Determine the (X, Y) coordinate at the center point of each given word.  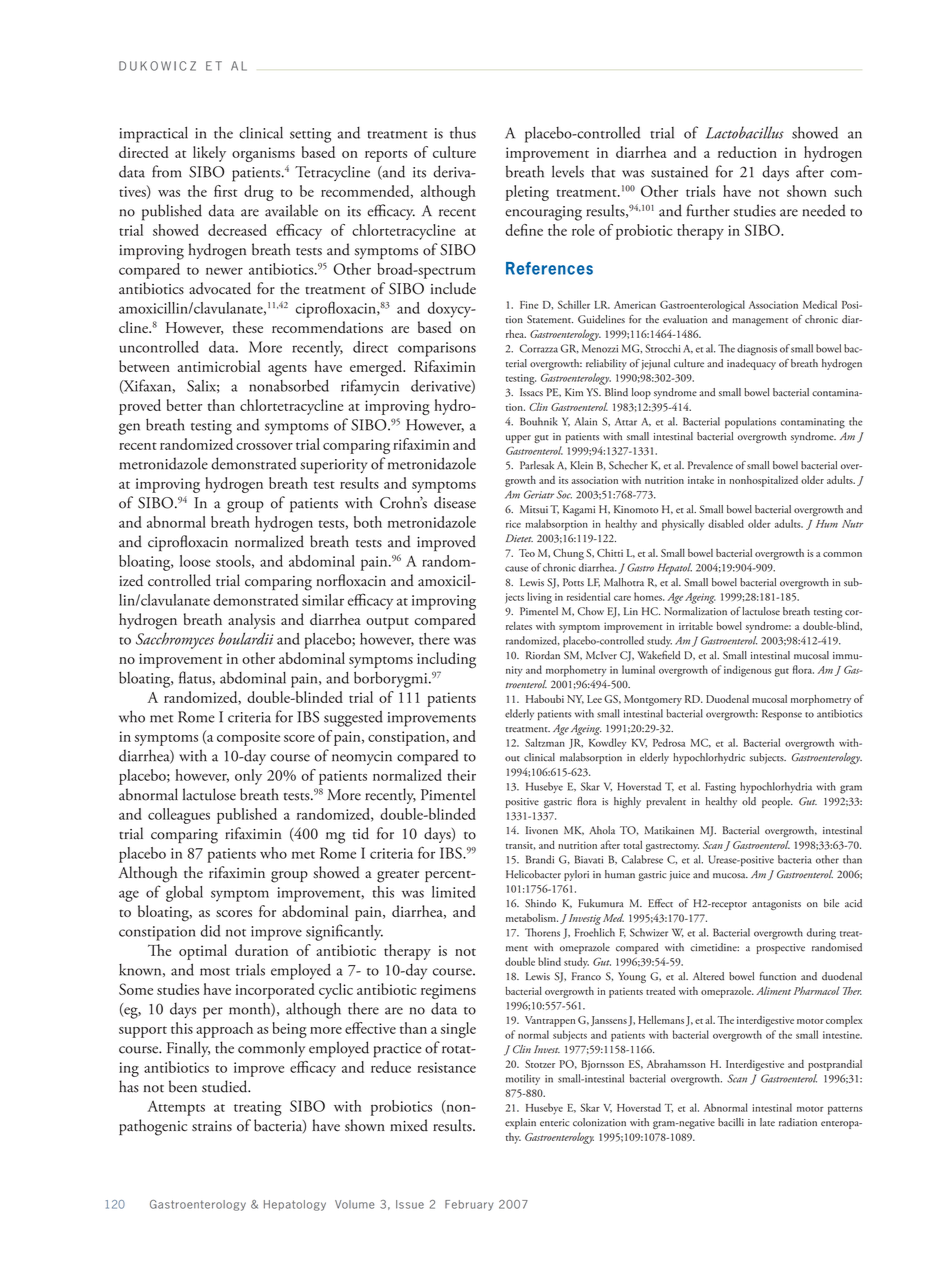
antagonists (776, 905)
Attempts (176, 1108)
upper (518, 439)
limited (454, 892)
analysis (251, 621)
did (210, 931)
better (184, 405)
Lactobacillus (745, 132)
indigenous (747, 671)
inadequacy (751, 364)
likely (209, 154)
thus (463, 132)
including (446, 660)
